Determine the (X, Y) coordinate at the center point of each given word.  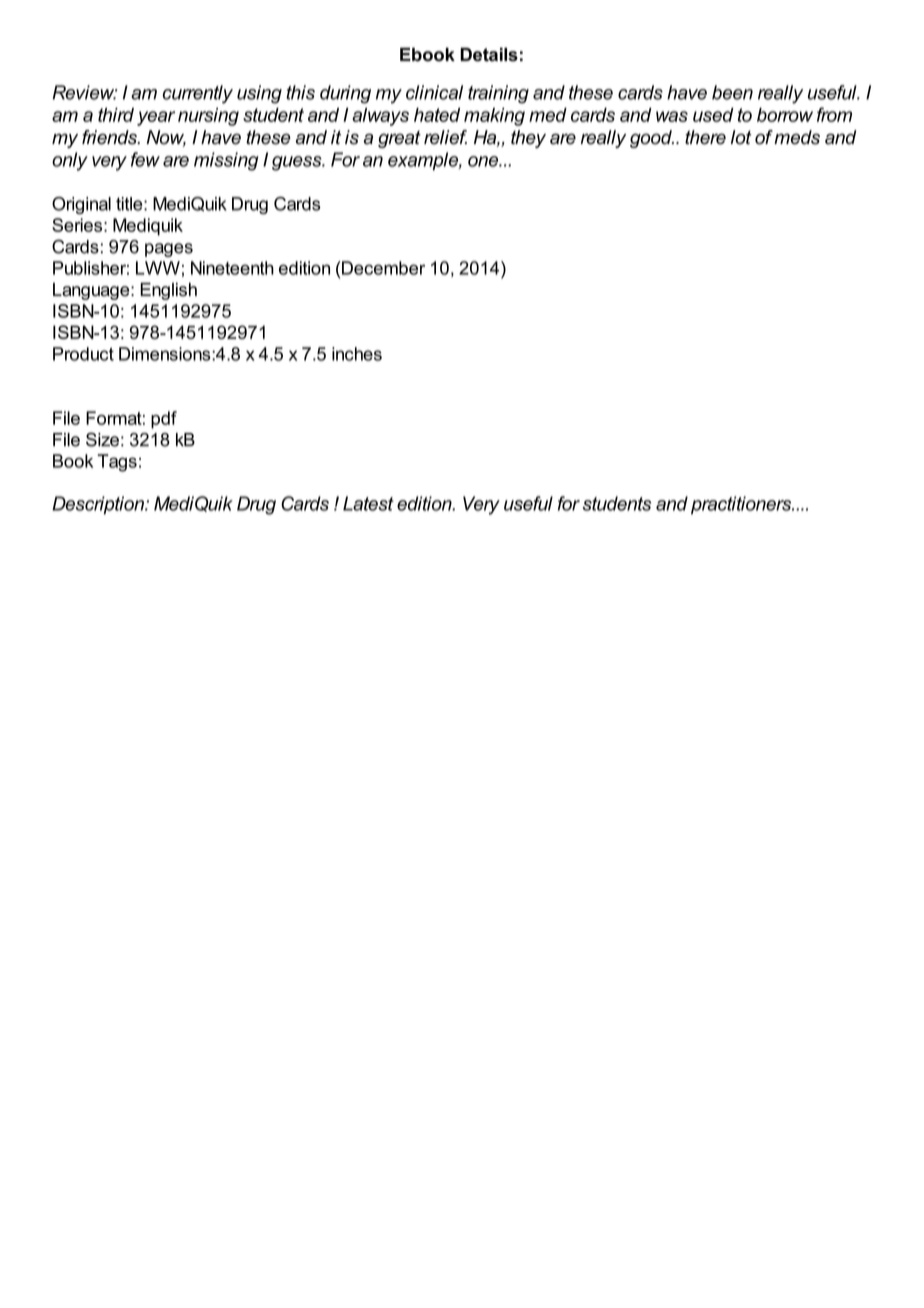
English (168, 291)
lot (741, 137)
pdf (164, 420)
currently (198, 94)
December (383, 268)
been (732, 92)
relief (445, 137)
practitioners (742, 505)
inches (357, 354)
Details (489, 55)
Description (99, 505)
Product (83, 354)
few (145, 159)
